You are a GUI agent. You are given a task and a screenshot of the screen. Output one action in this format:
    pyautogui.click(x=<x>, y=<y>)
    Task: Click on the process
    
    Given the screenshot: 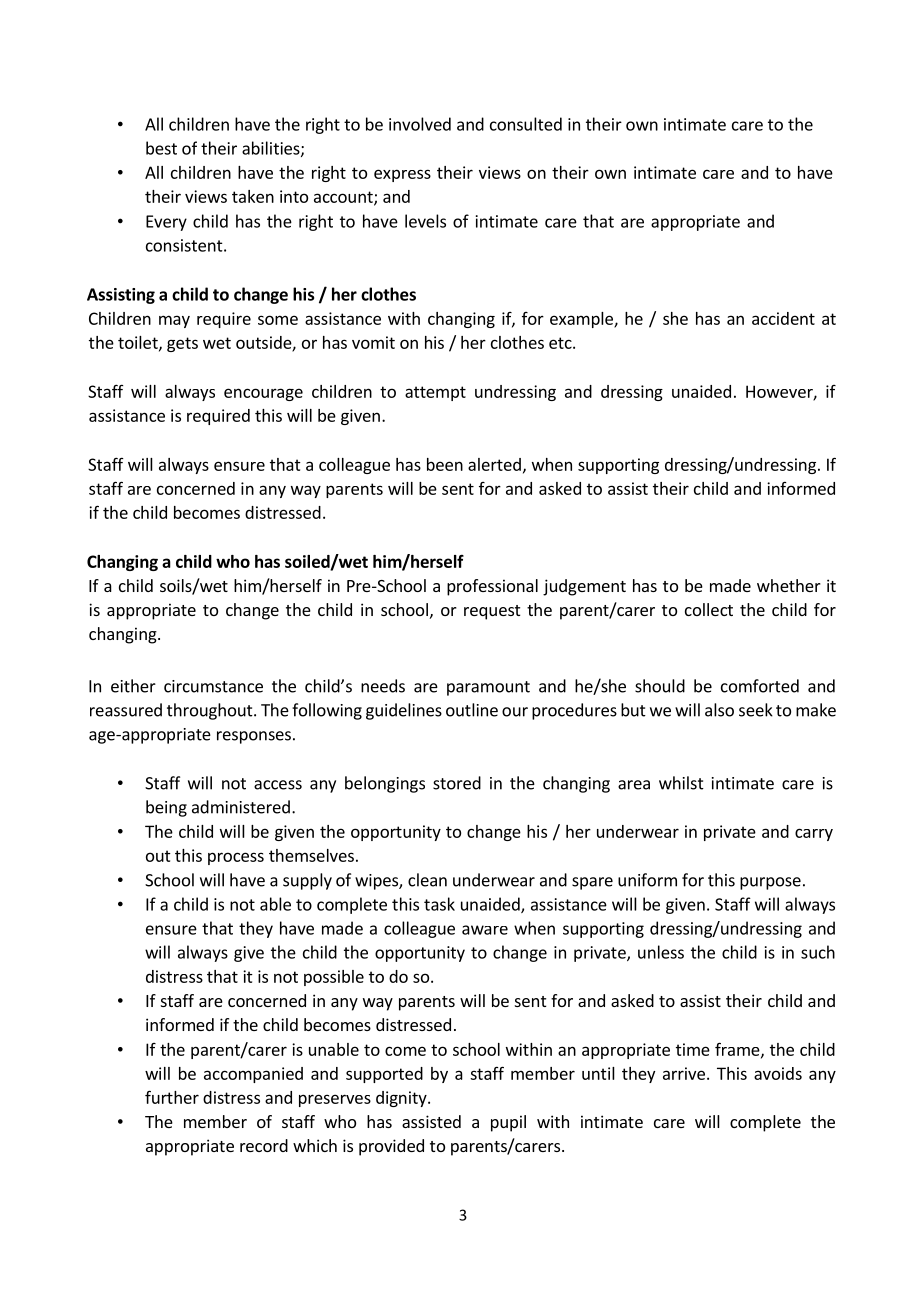 What is the action you would take?
    pyautogui.click(x=236, y=858)
